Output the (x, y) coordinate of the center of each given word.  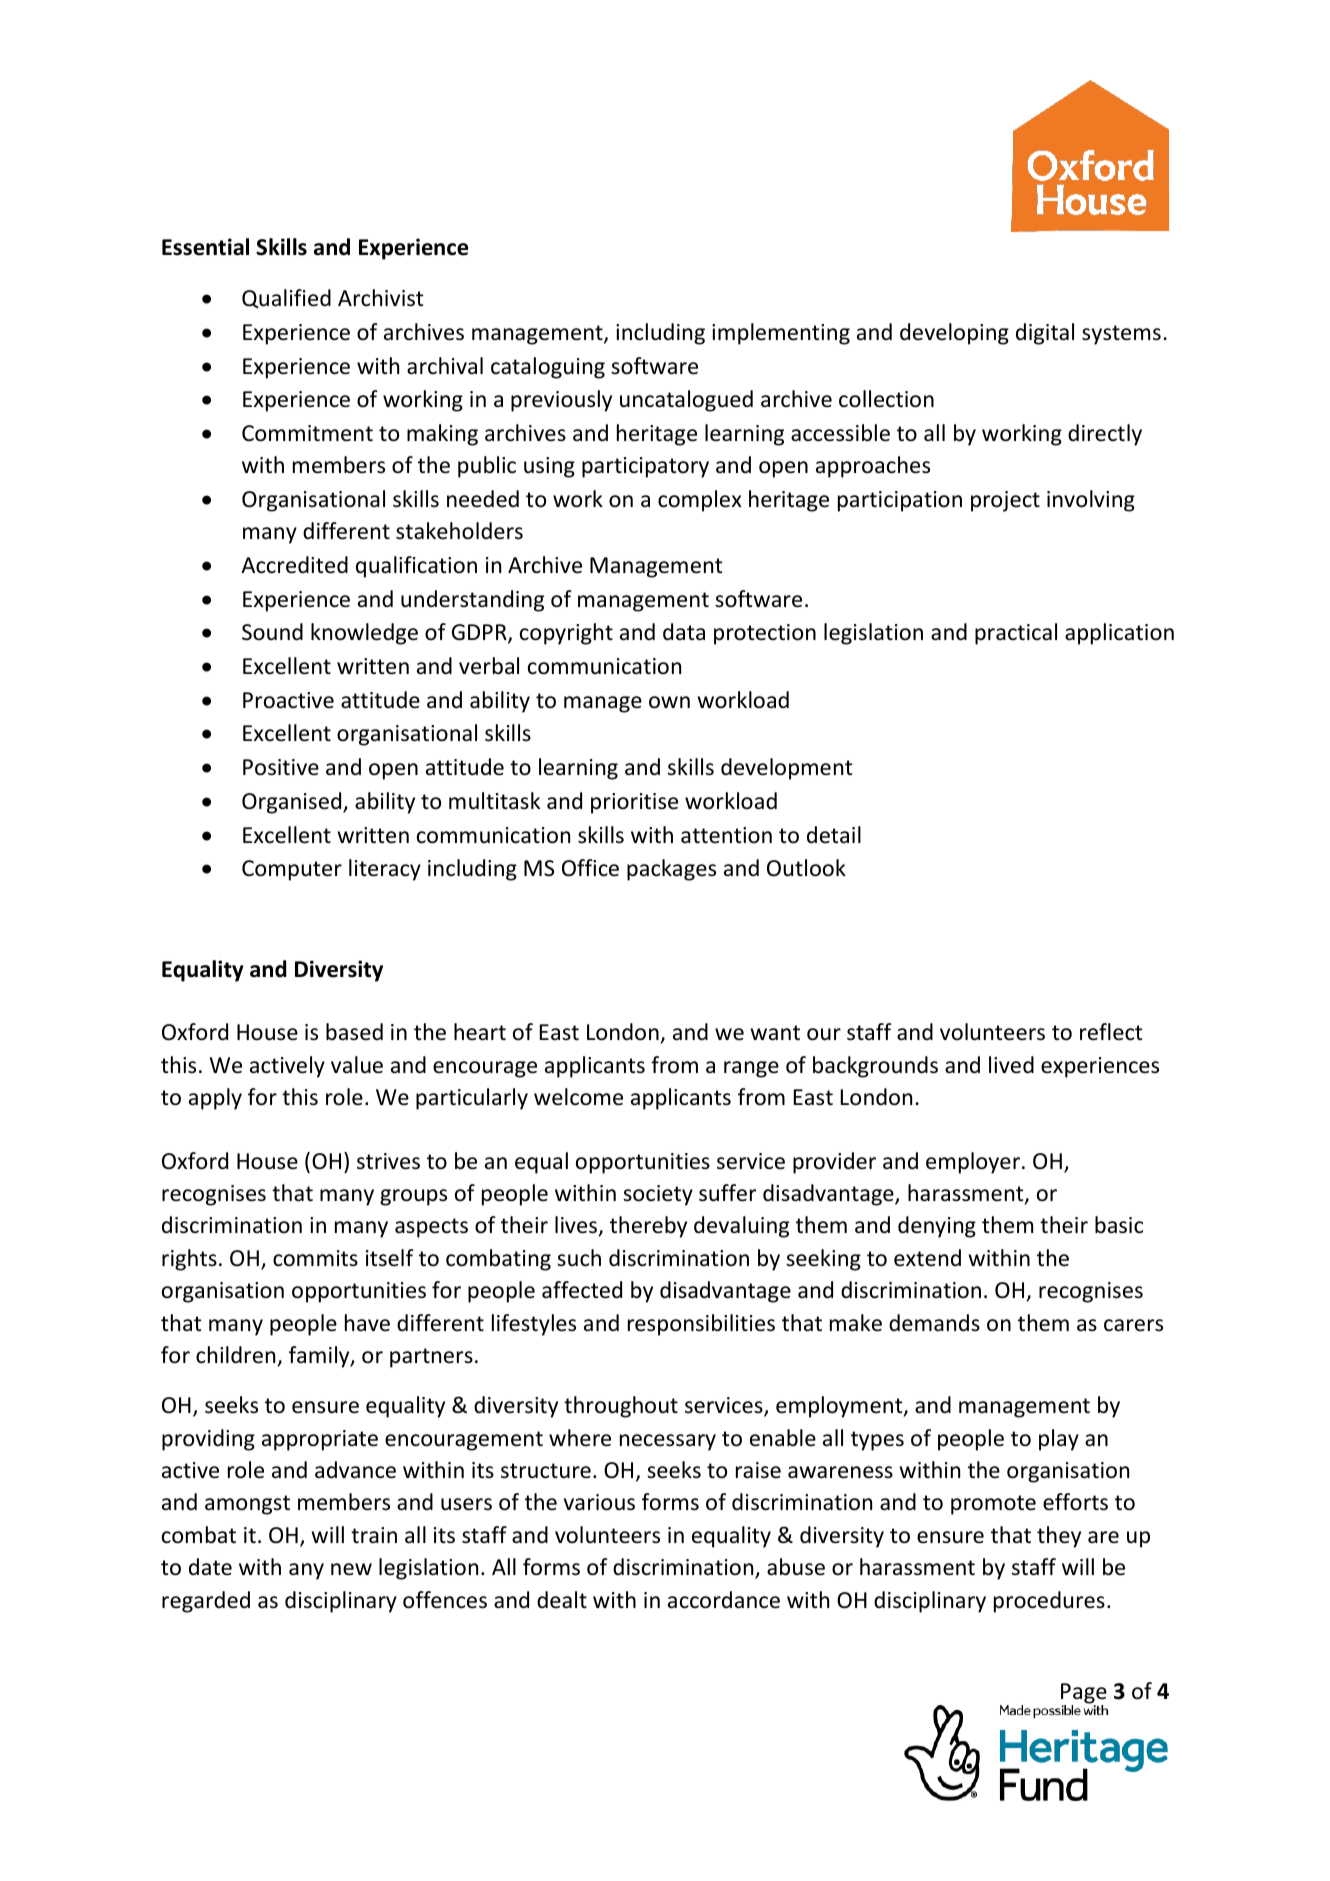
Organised (293, 803)
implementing (781, 334)
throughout (621, 1407)
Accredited (294, 565)
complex (700, 501)
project (1005, 501)
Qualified (286, 299)
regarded (206, 1602)
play (1059, 1440)
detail (834, 835)
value (357, 1065)
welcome (578, 1097)
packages (671, 870)
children (235, 1355)
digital (1045, 334)
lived (1011, 1065)
